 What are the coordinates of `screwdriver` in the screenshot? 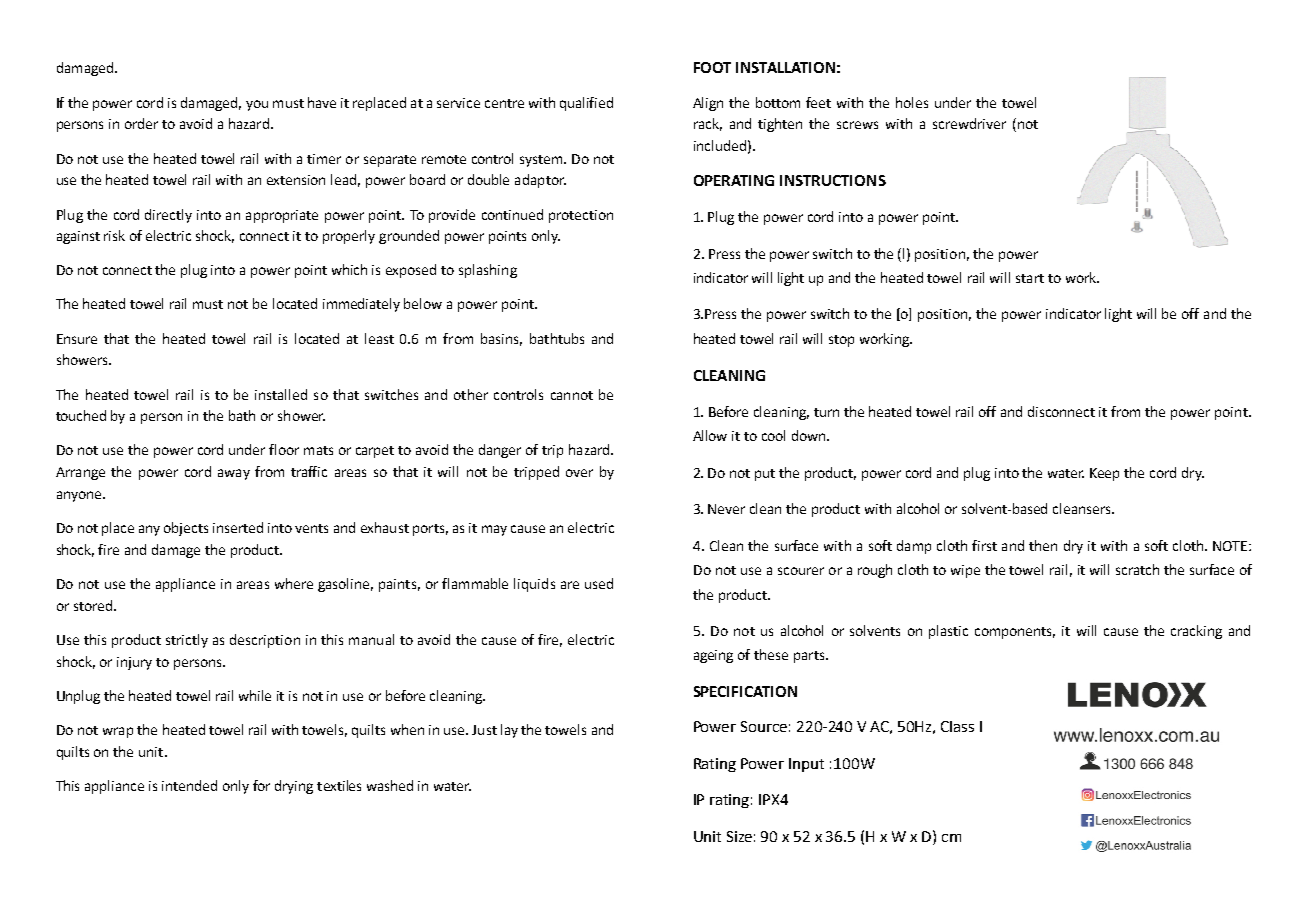 It's located at (969, 123).
